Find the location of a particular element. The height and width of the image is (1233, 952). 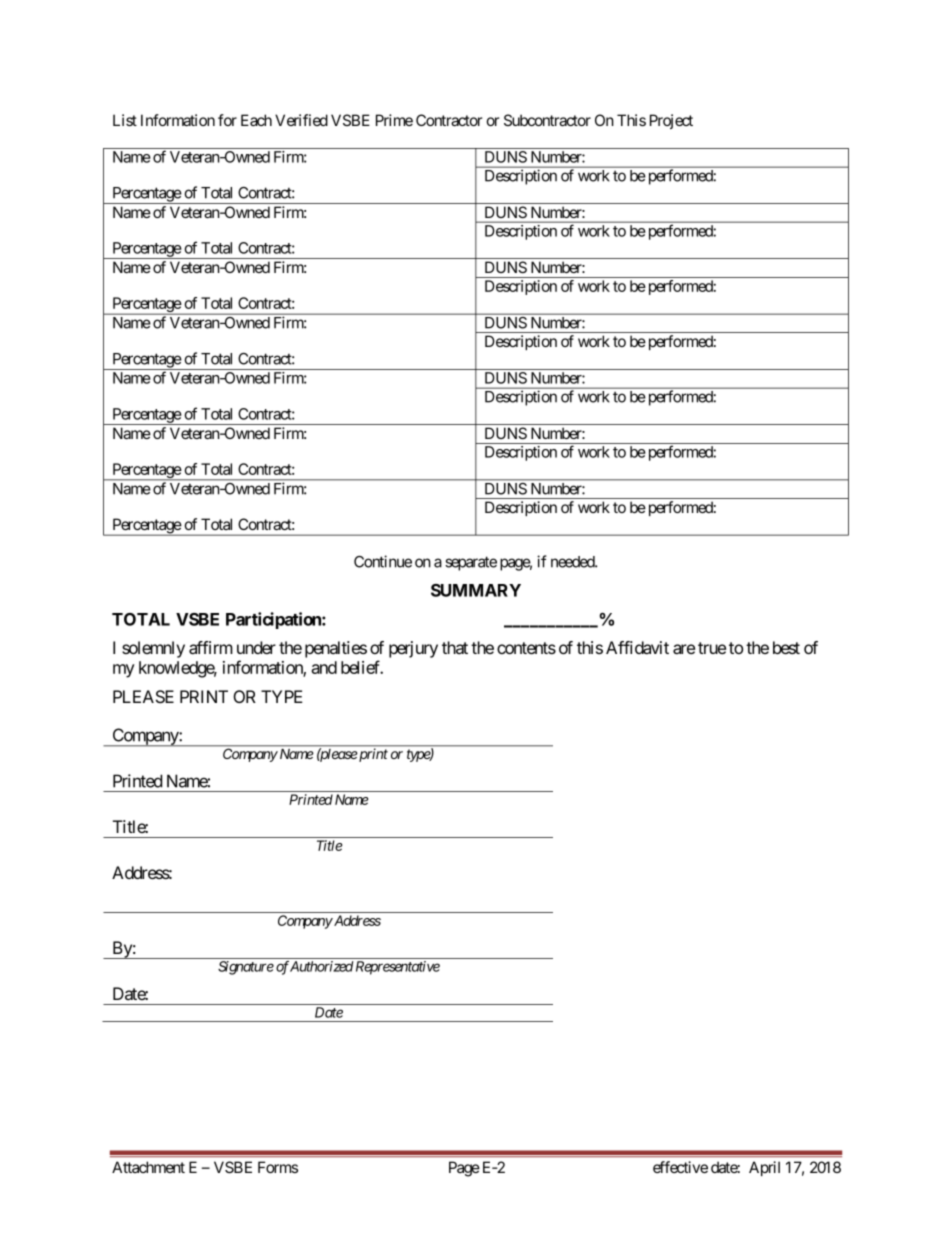

Project is located at coordinates (671, 121).
